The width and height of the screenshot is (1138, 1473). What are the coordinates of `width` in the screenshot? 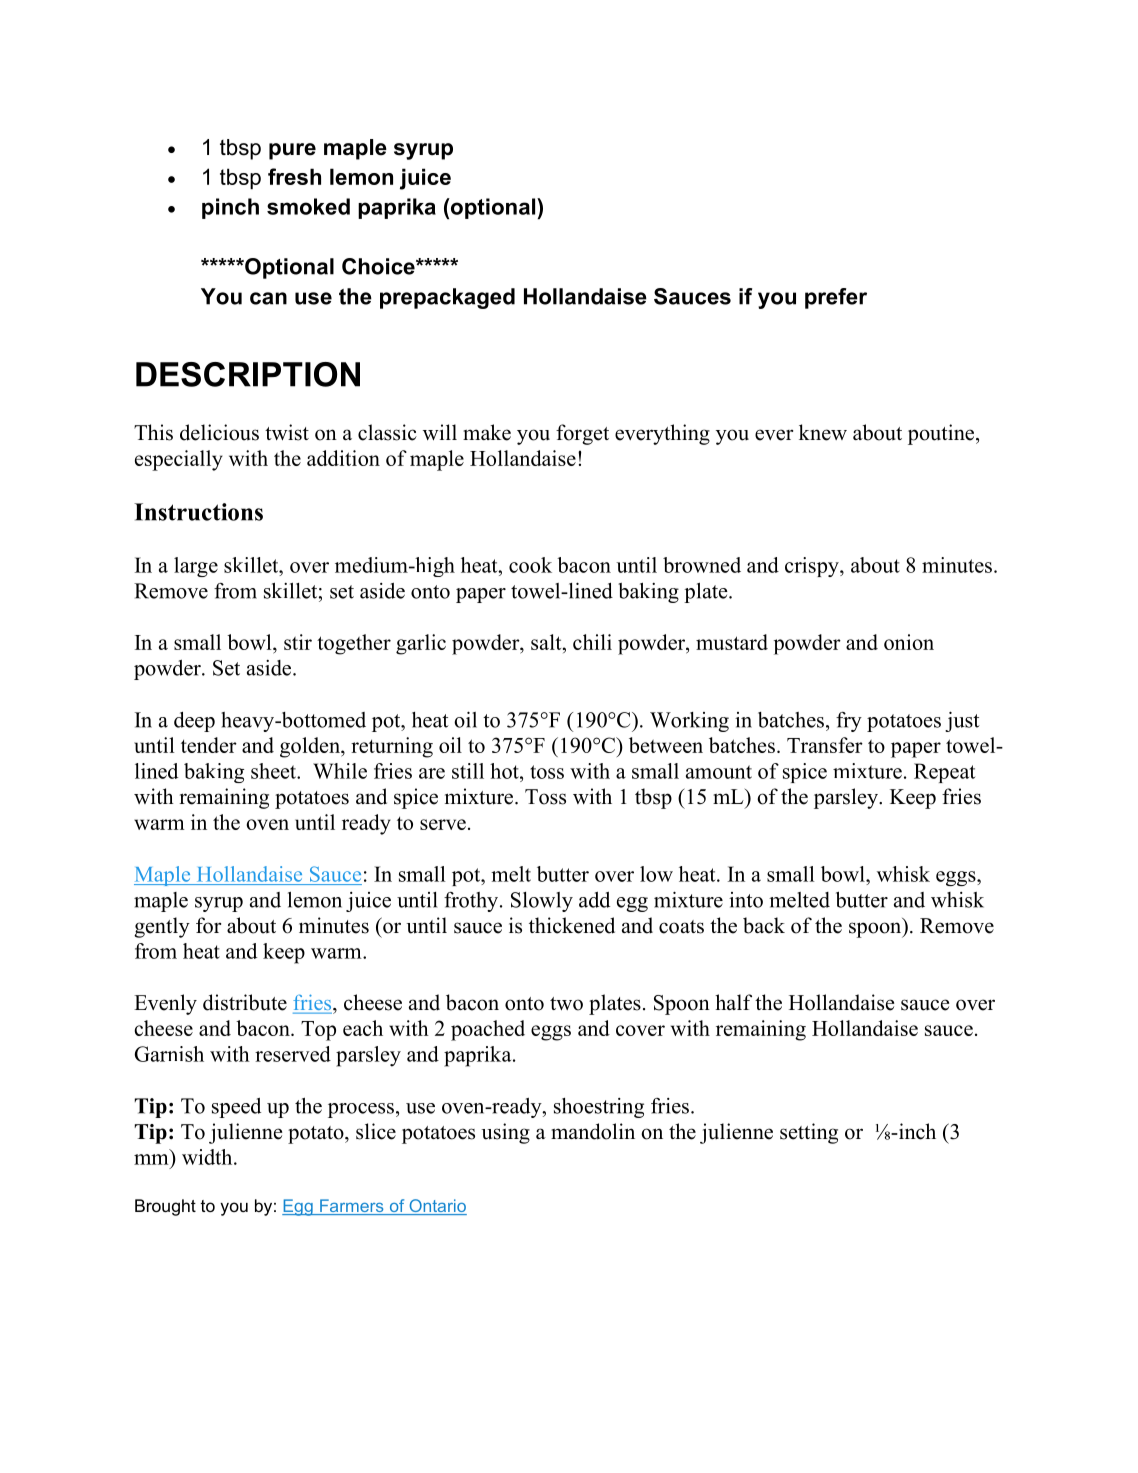 It's located at (208, 1157).
